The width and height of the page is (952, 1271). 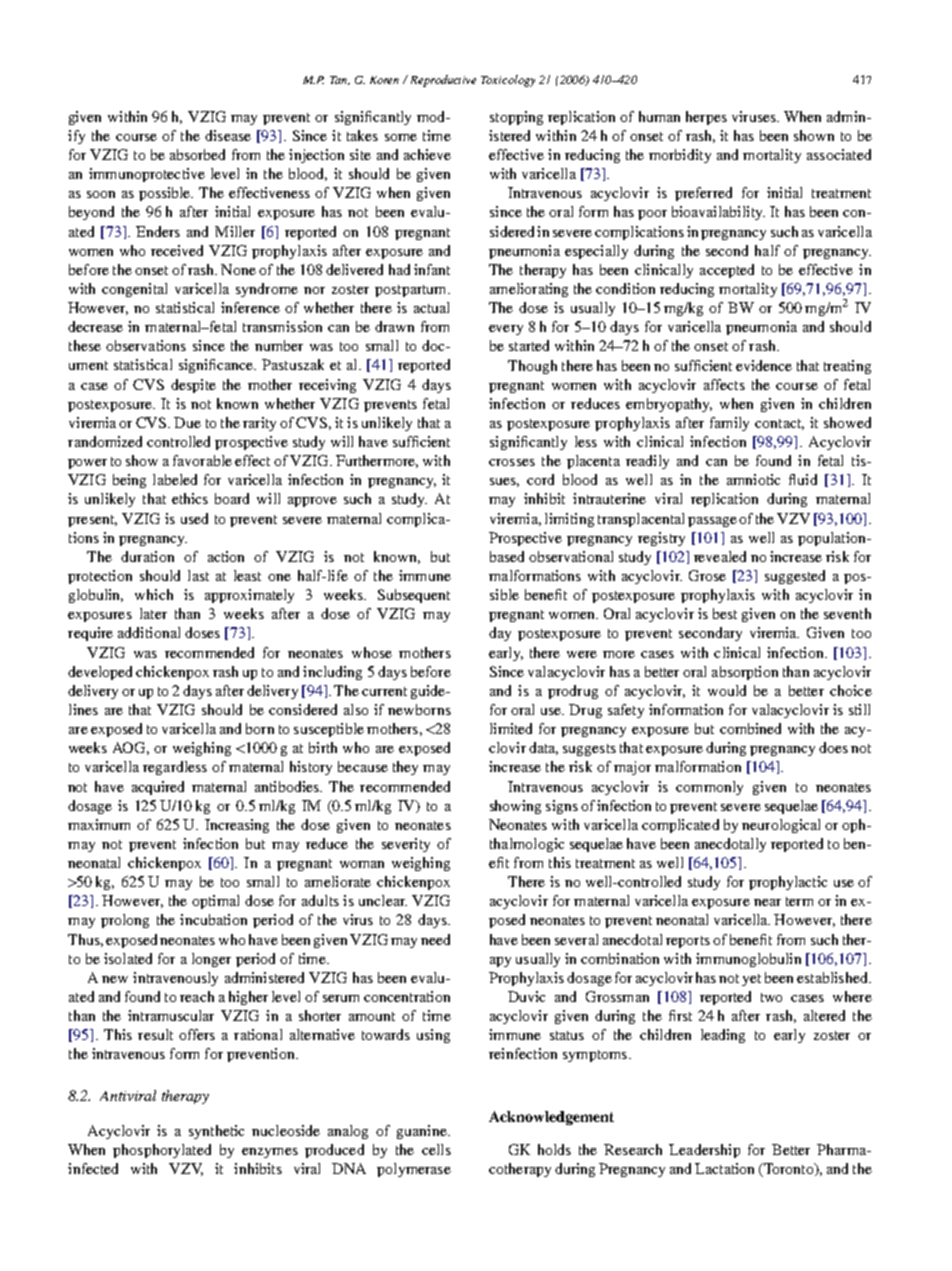 What do you see at coordinates (414, 596) in the page?
I see `Subsequent` at bounding box center [414, 596].
